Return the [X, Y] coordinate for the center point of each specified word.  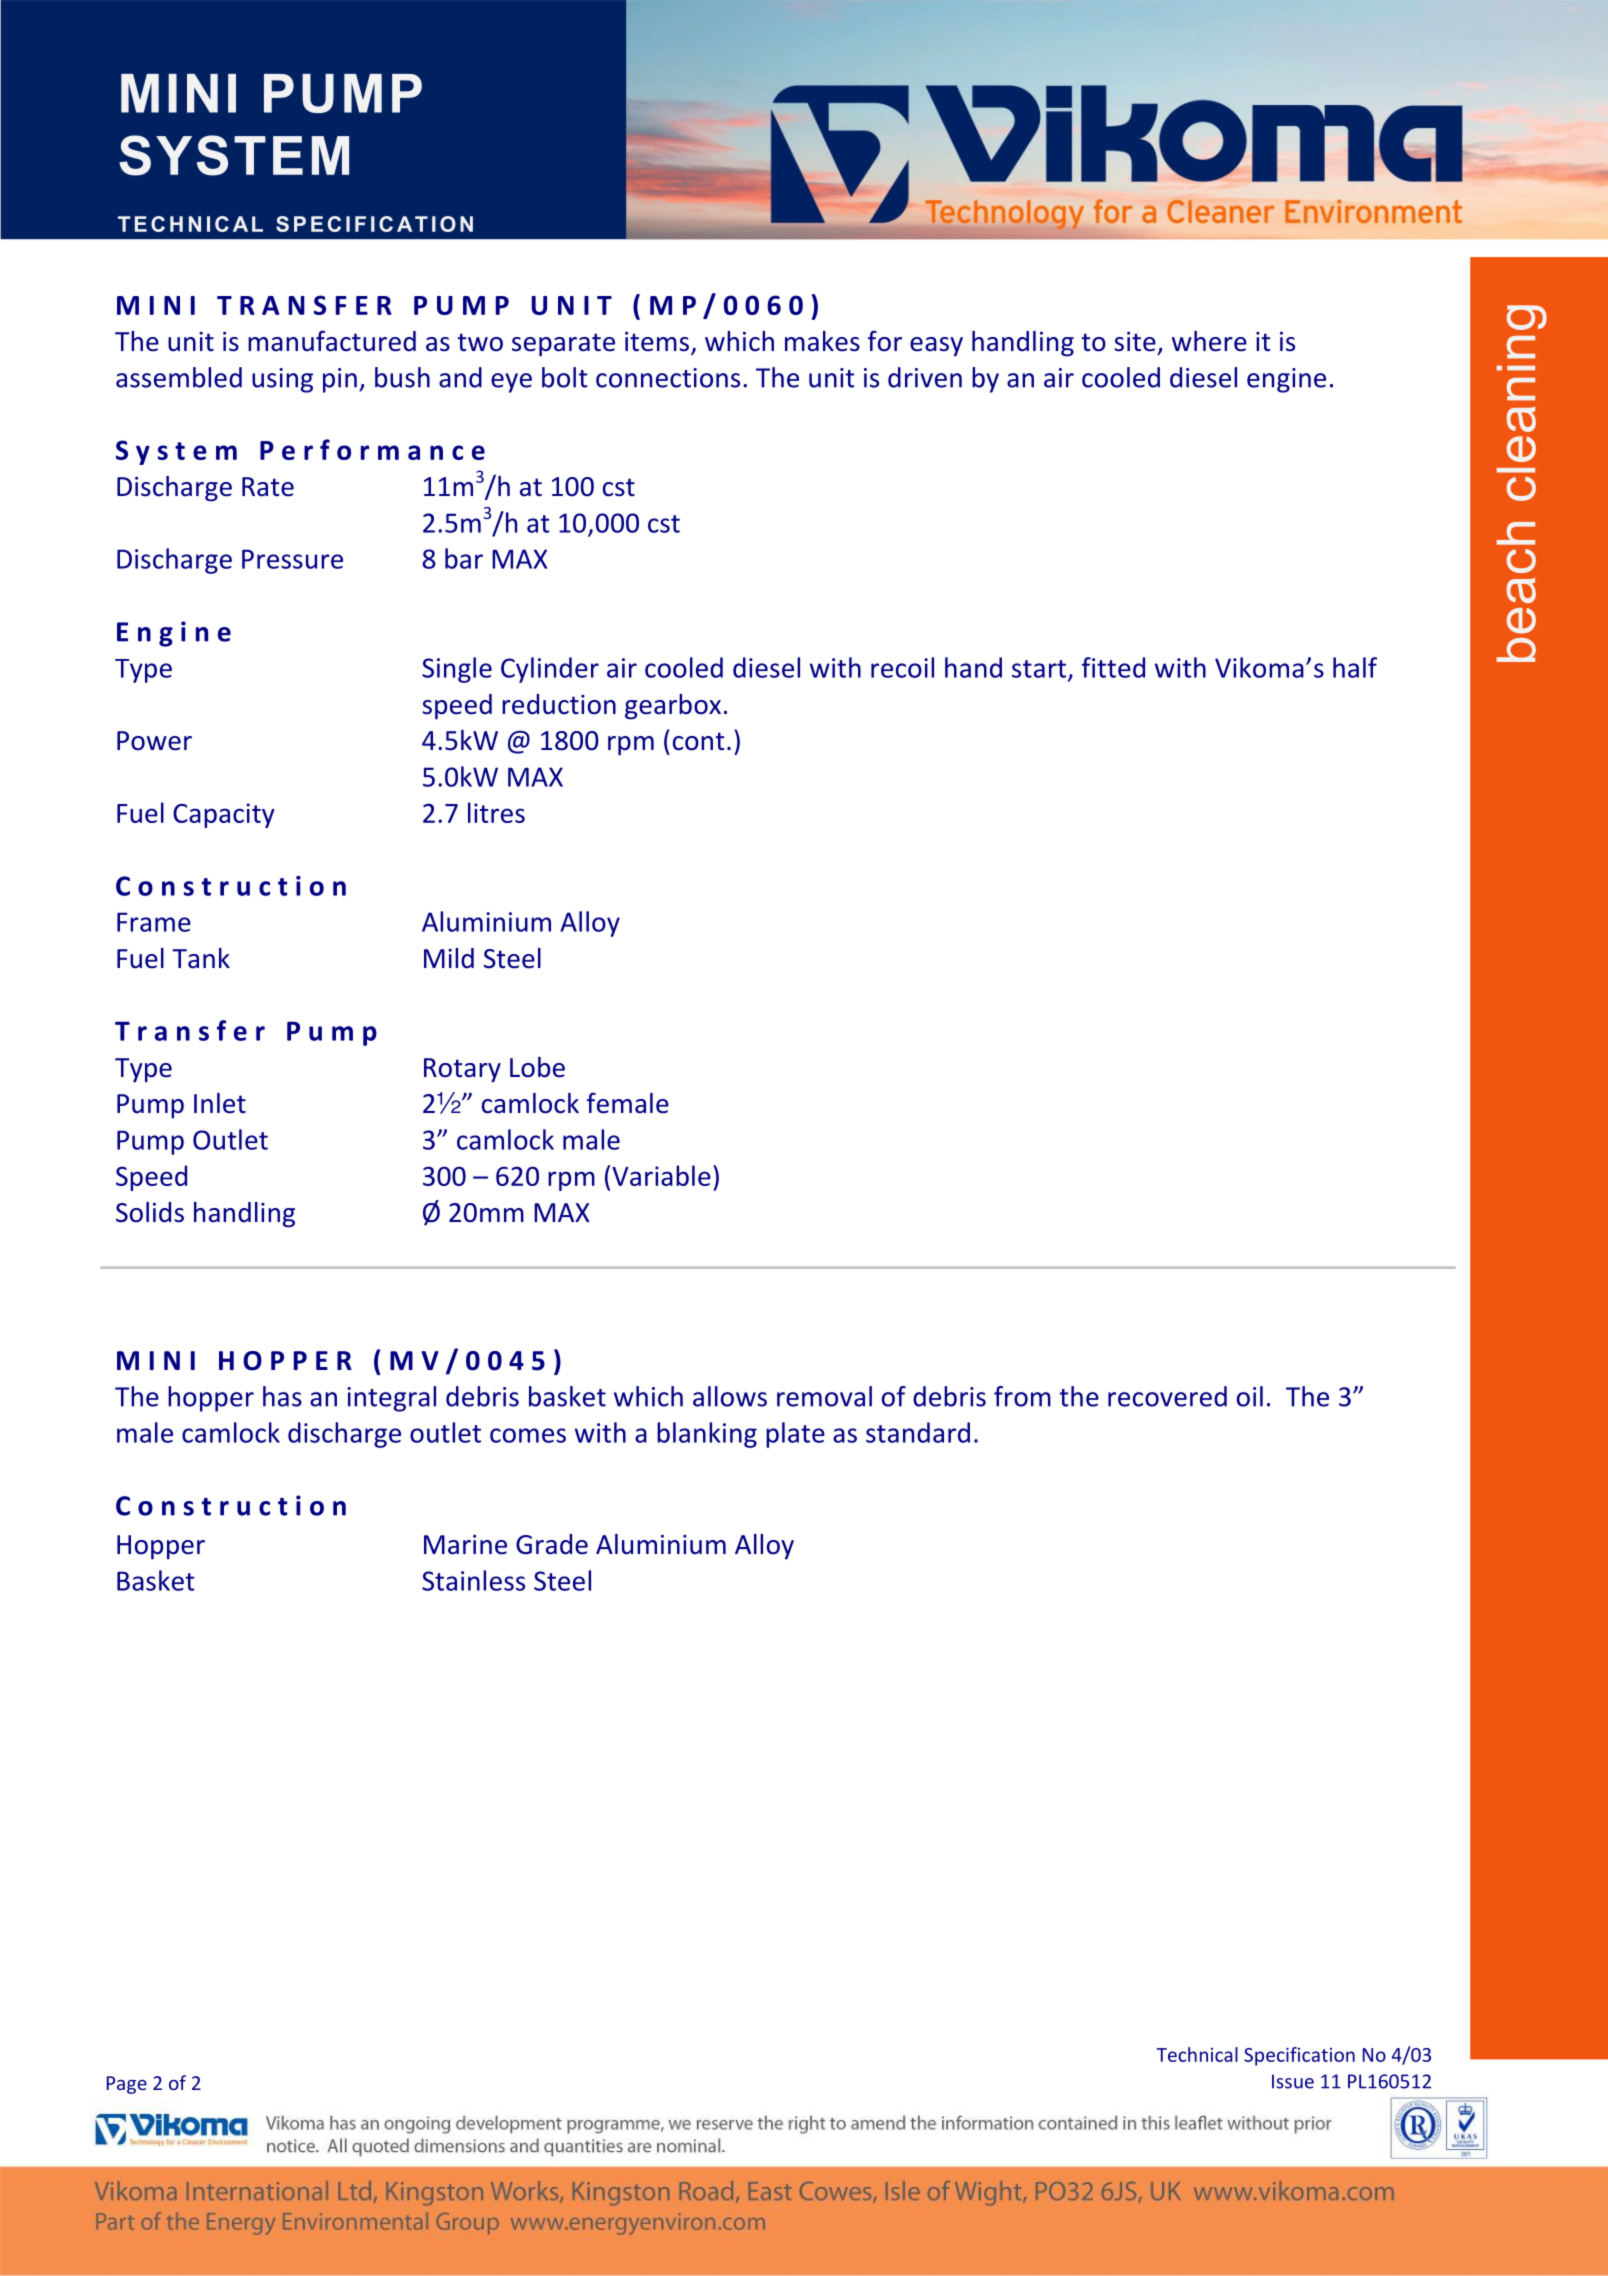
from [1022, 1396]
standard [918, 1432]
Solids [150, 1212]
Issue [1293, 2081]
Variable [661, 1175]
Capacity [224, 815]
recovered [1167, 1396]
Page [127, 2085]
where [1209, 341]
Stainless [473, 1580]
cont [698, 741]
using [282, 380]
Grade [552, 1544]
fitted [1113, 667]
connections [668, 378]
